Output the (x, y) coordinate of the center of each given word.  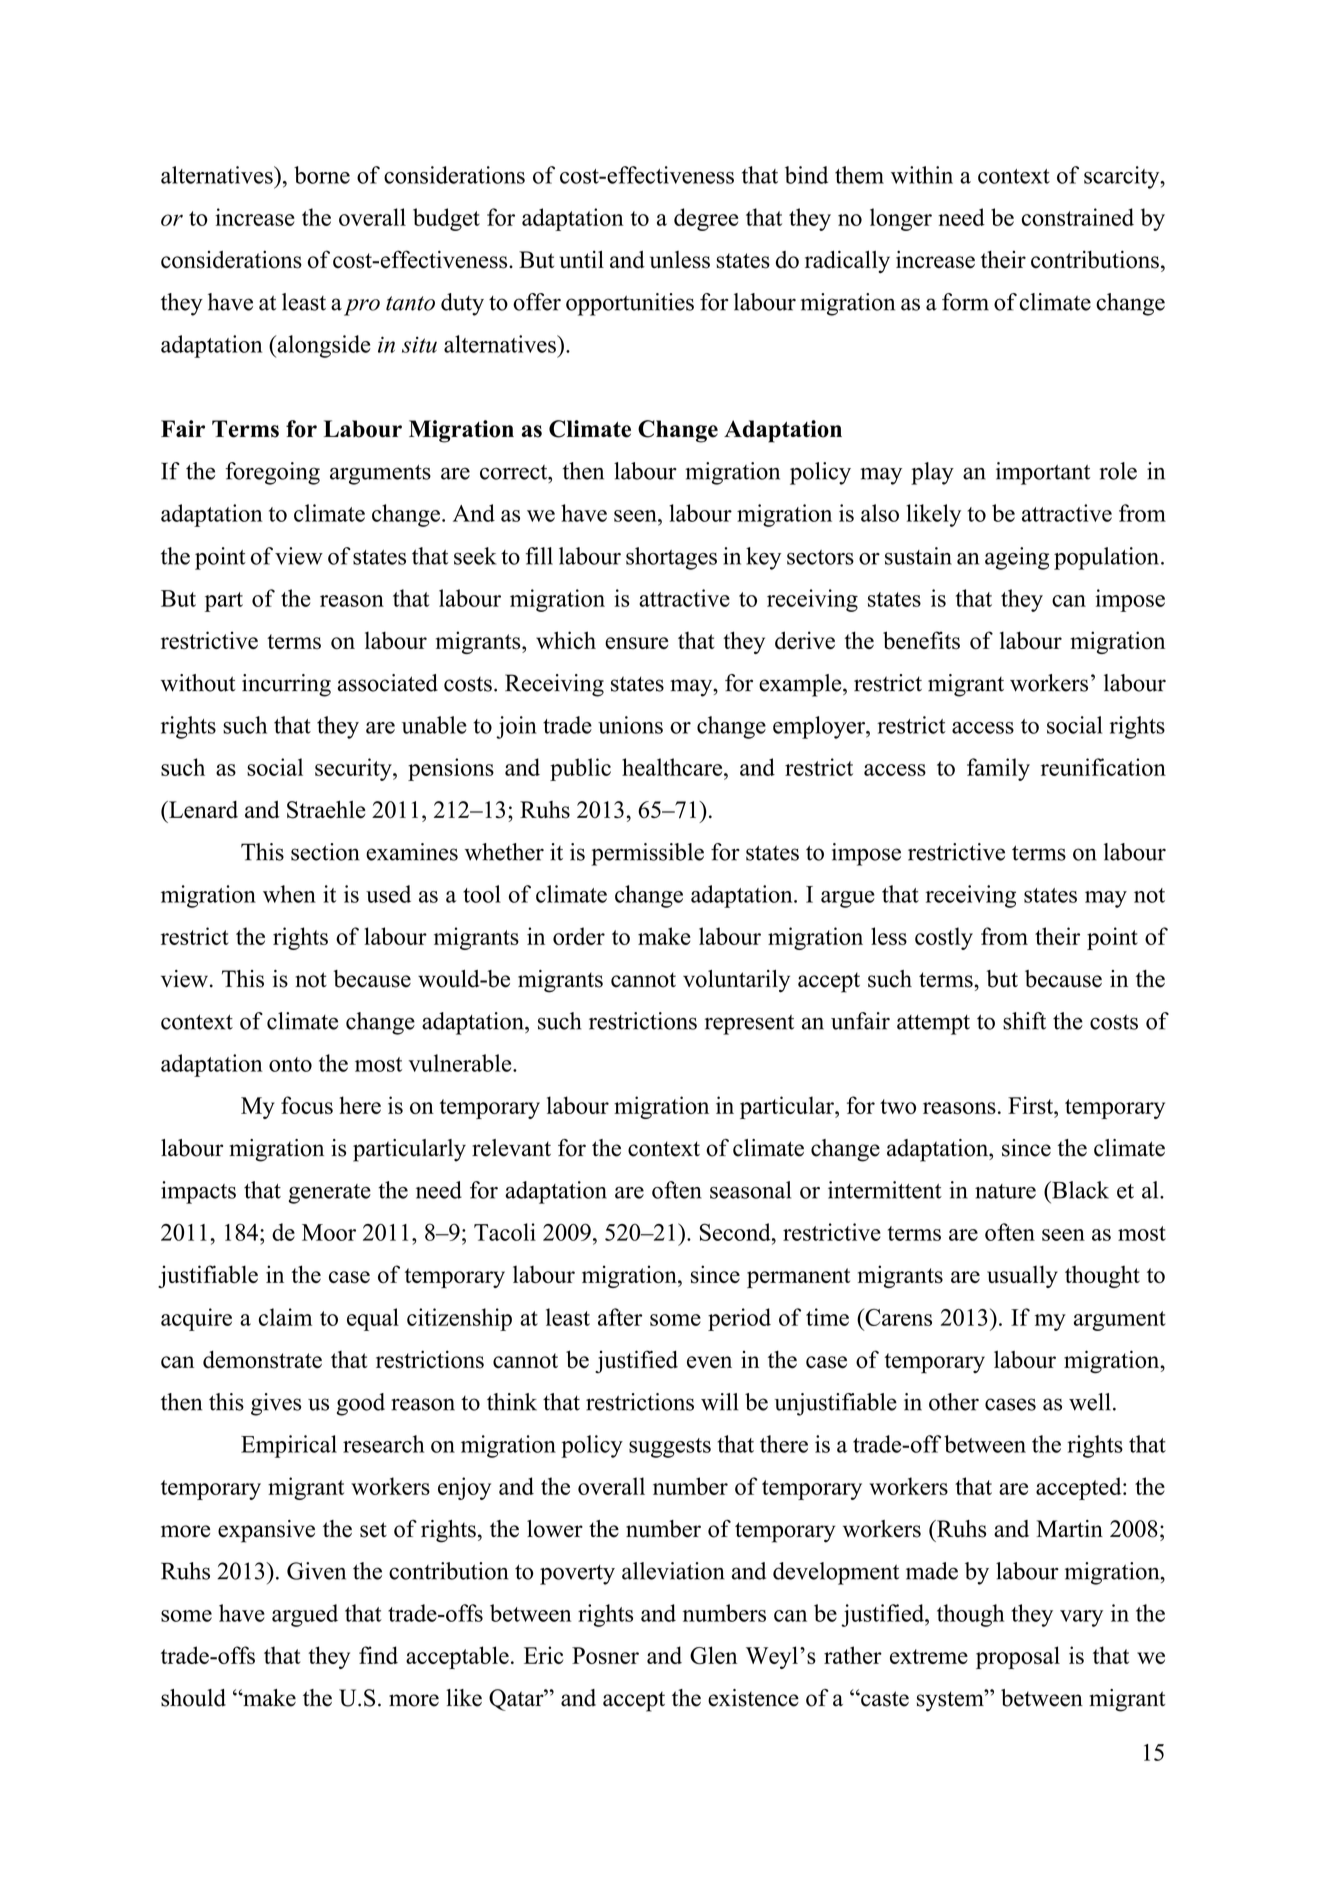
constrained (1078, 217)
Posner (605, 1655)
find (378, 1655)
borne (322, 175)
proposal (1018, 1657)
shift (1024, 1021)
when (289, 894)
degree (706, 219)
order (579, 936)
